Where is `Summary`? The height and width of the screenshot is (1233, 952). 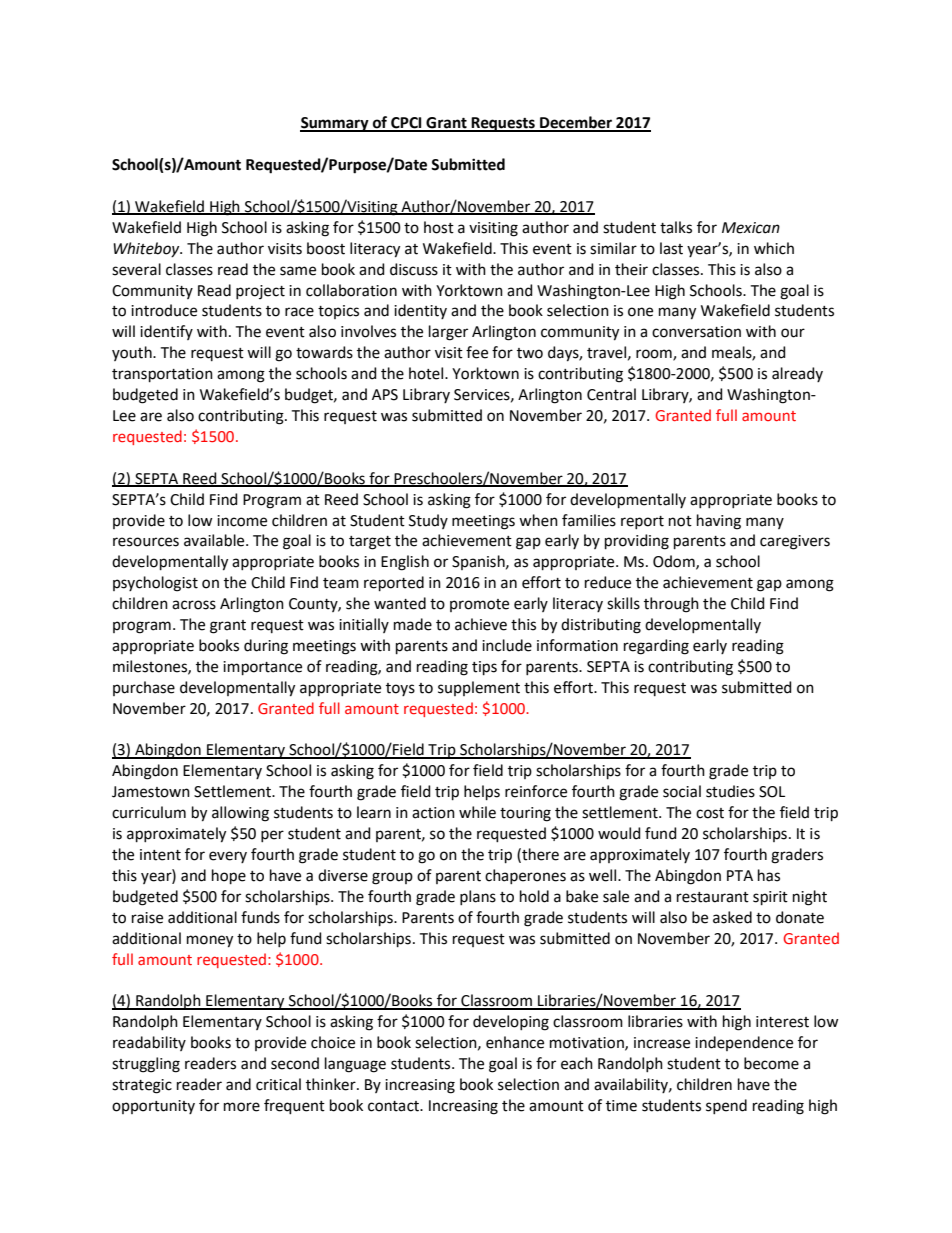
Summary is located at coordinates (335, 124).
